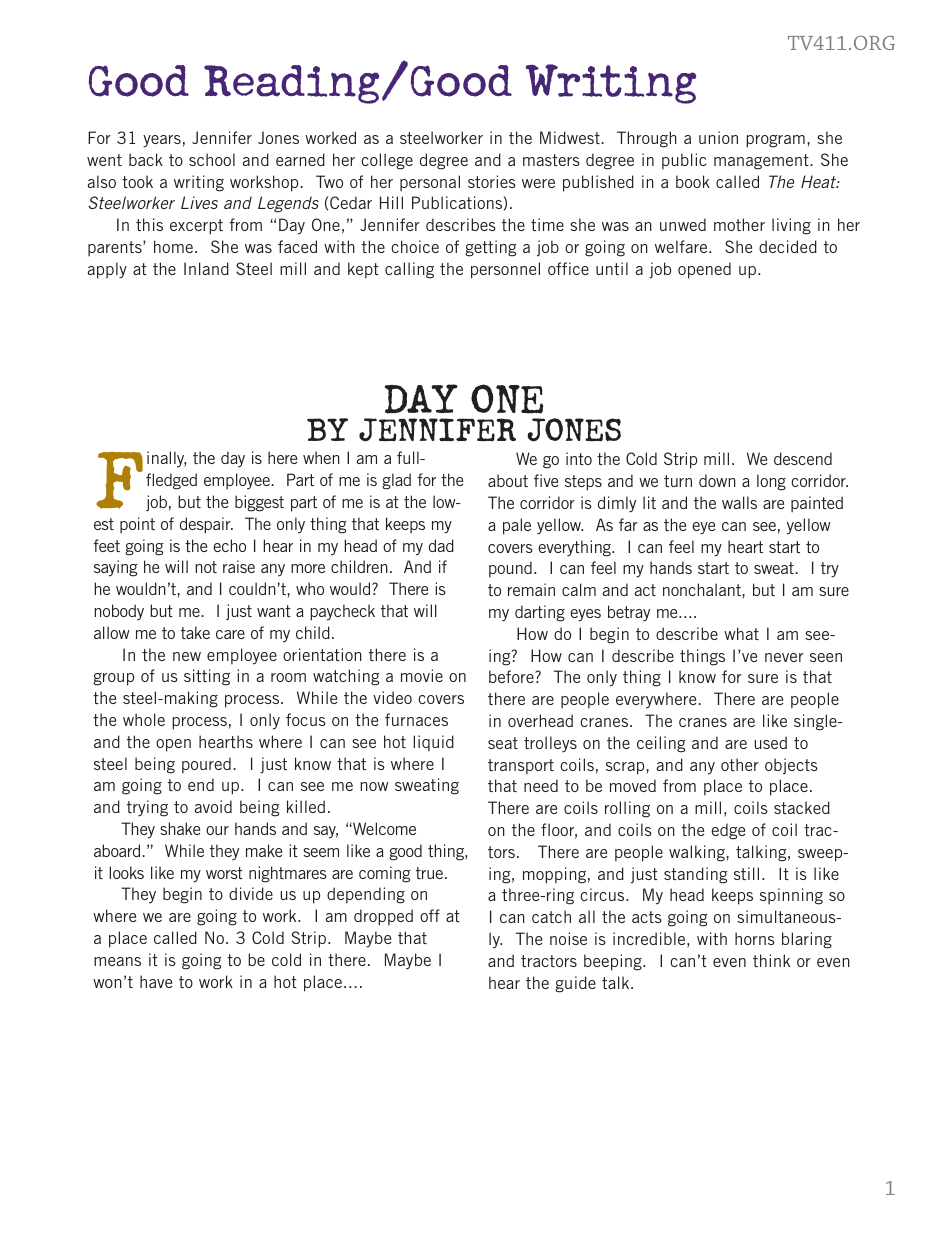 The width and height of the image is (952, 1233). I want to click on when, so click(321, 457).
